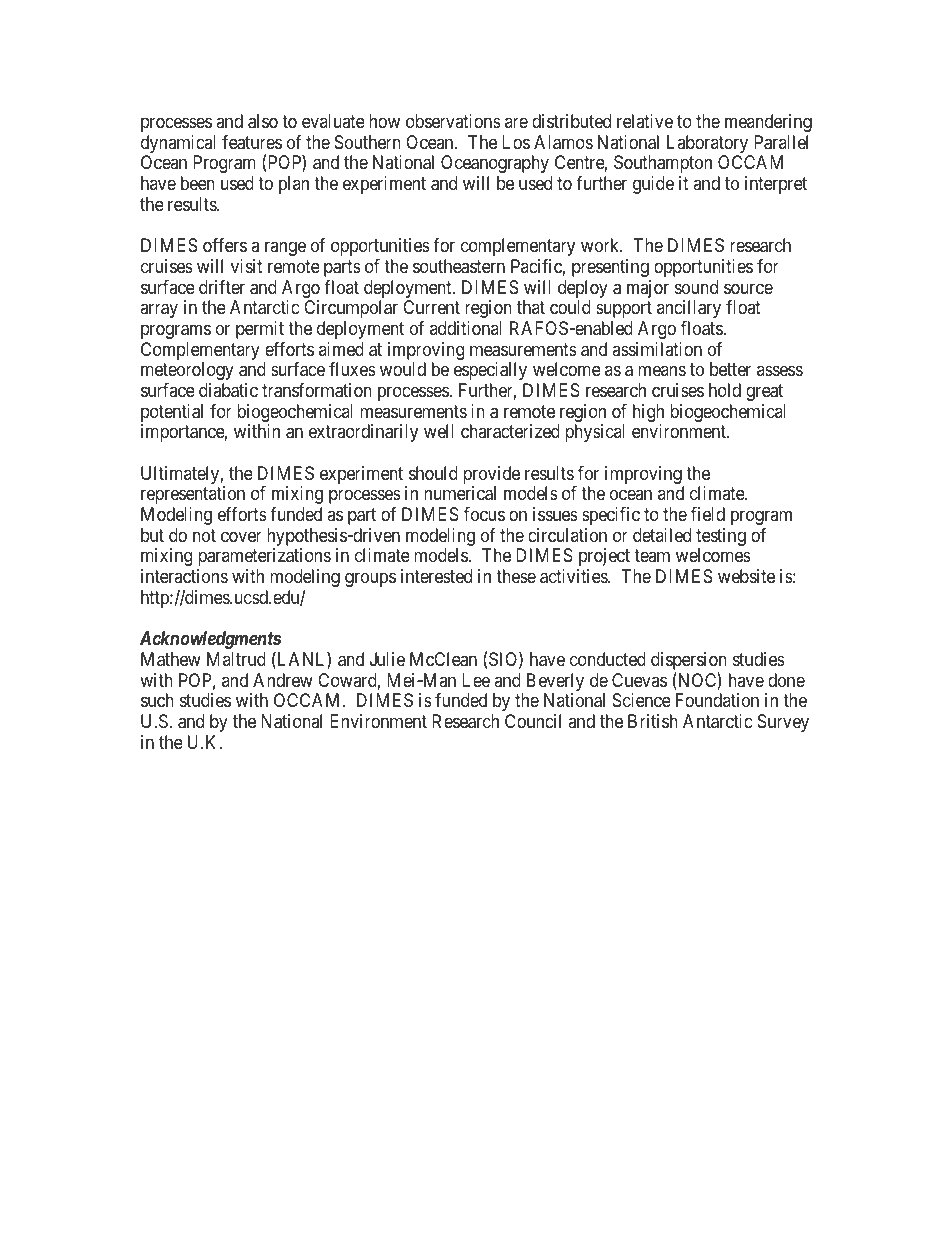  What do you see at coordinates (648, 414) in the screenshot?
I see `high` at bounding box center [648, 414].
